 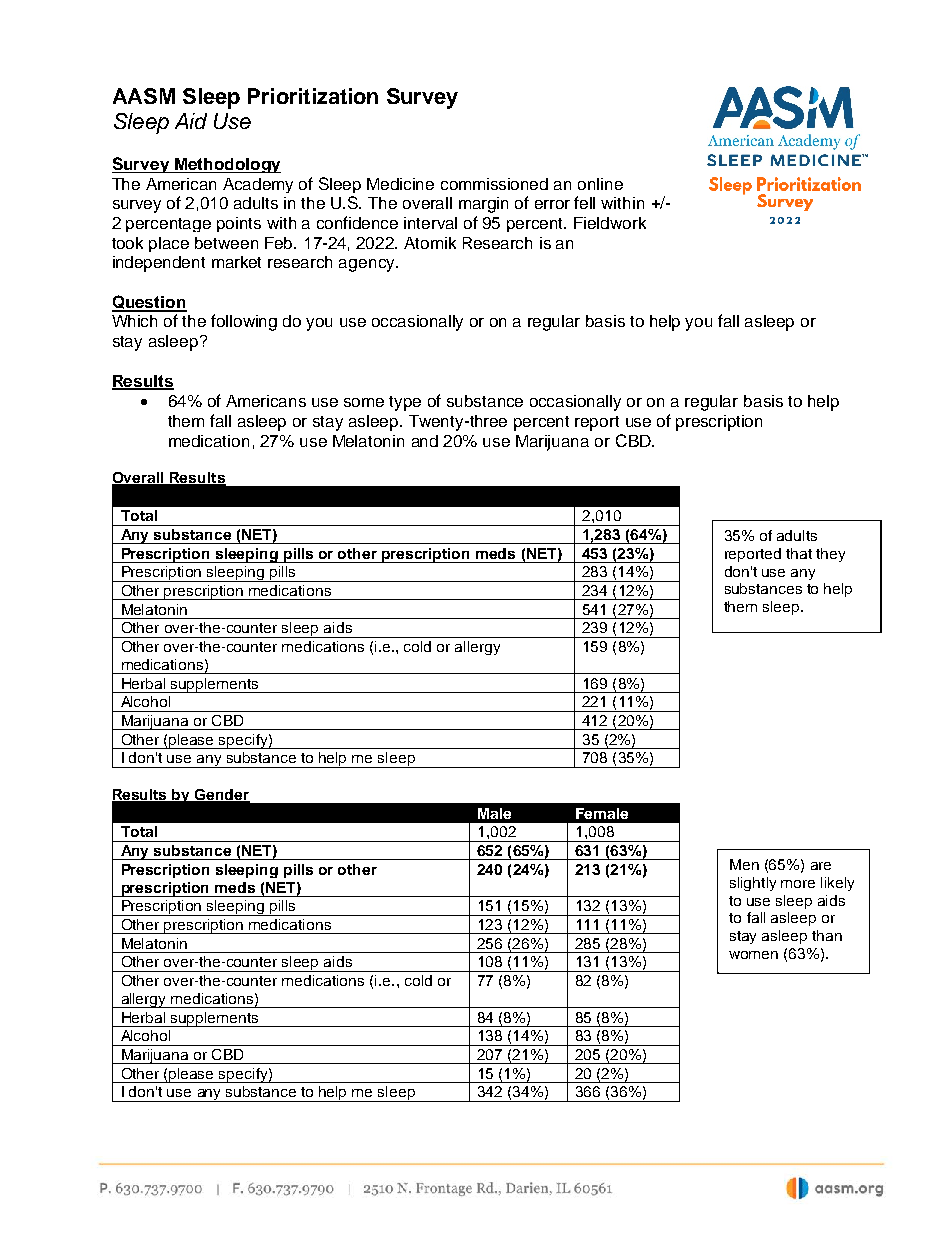 I want to click on agency, so click(x=368, y=265).
